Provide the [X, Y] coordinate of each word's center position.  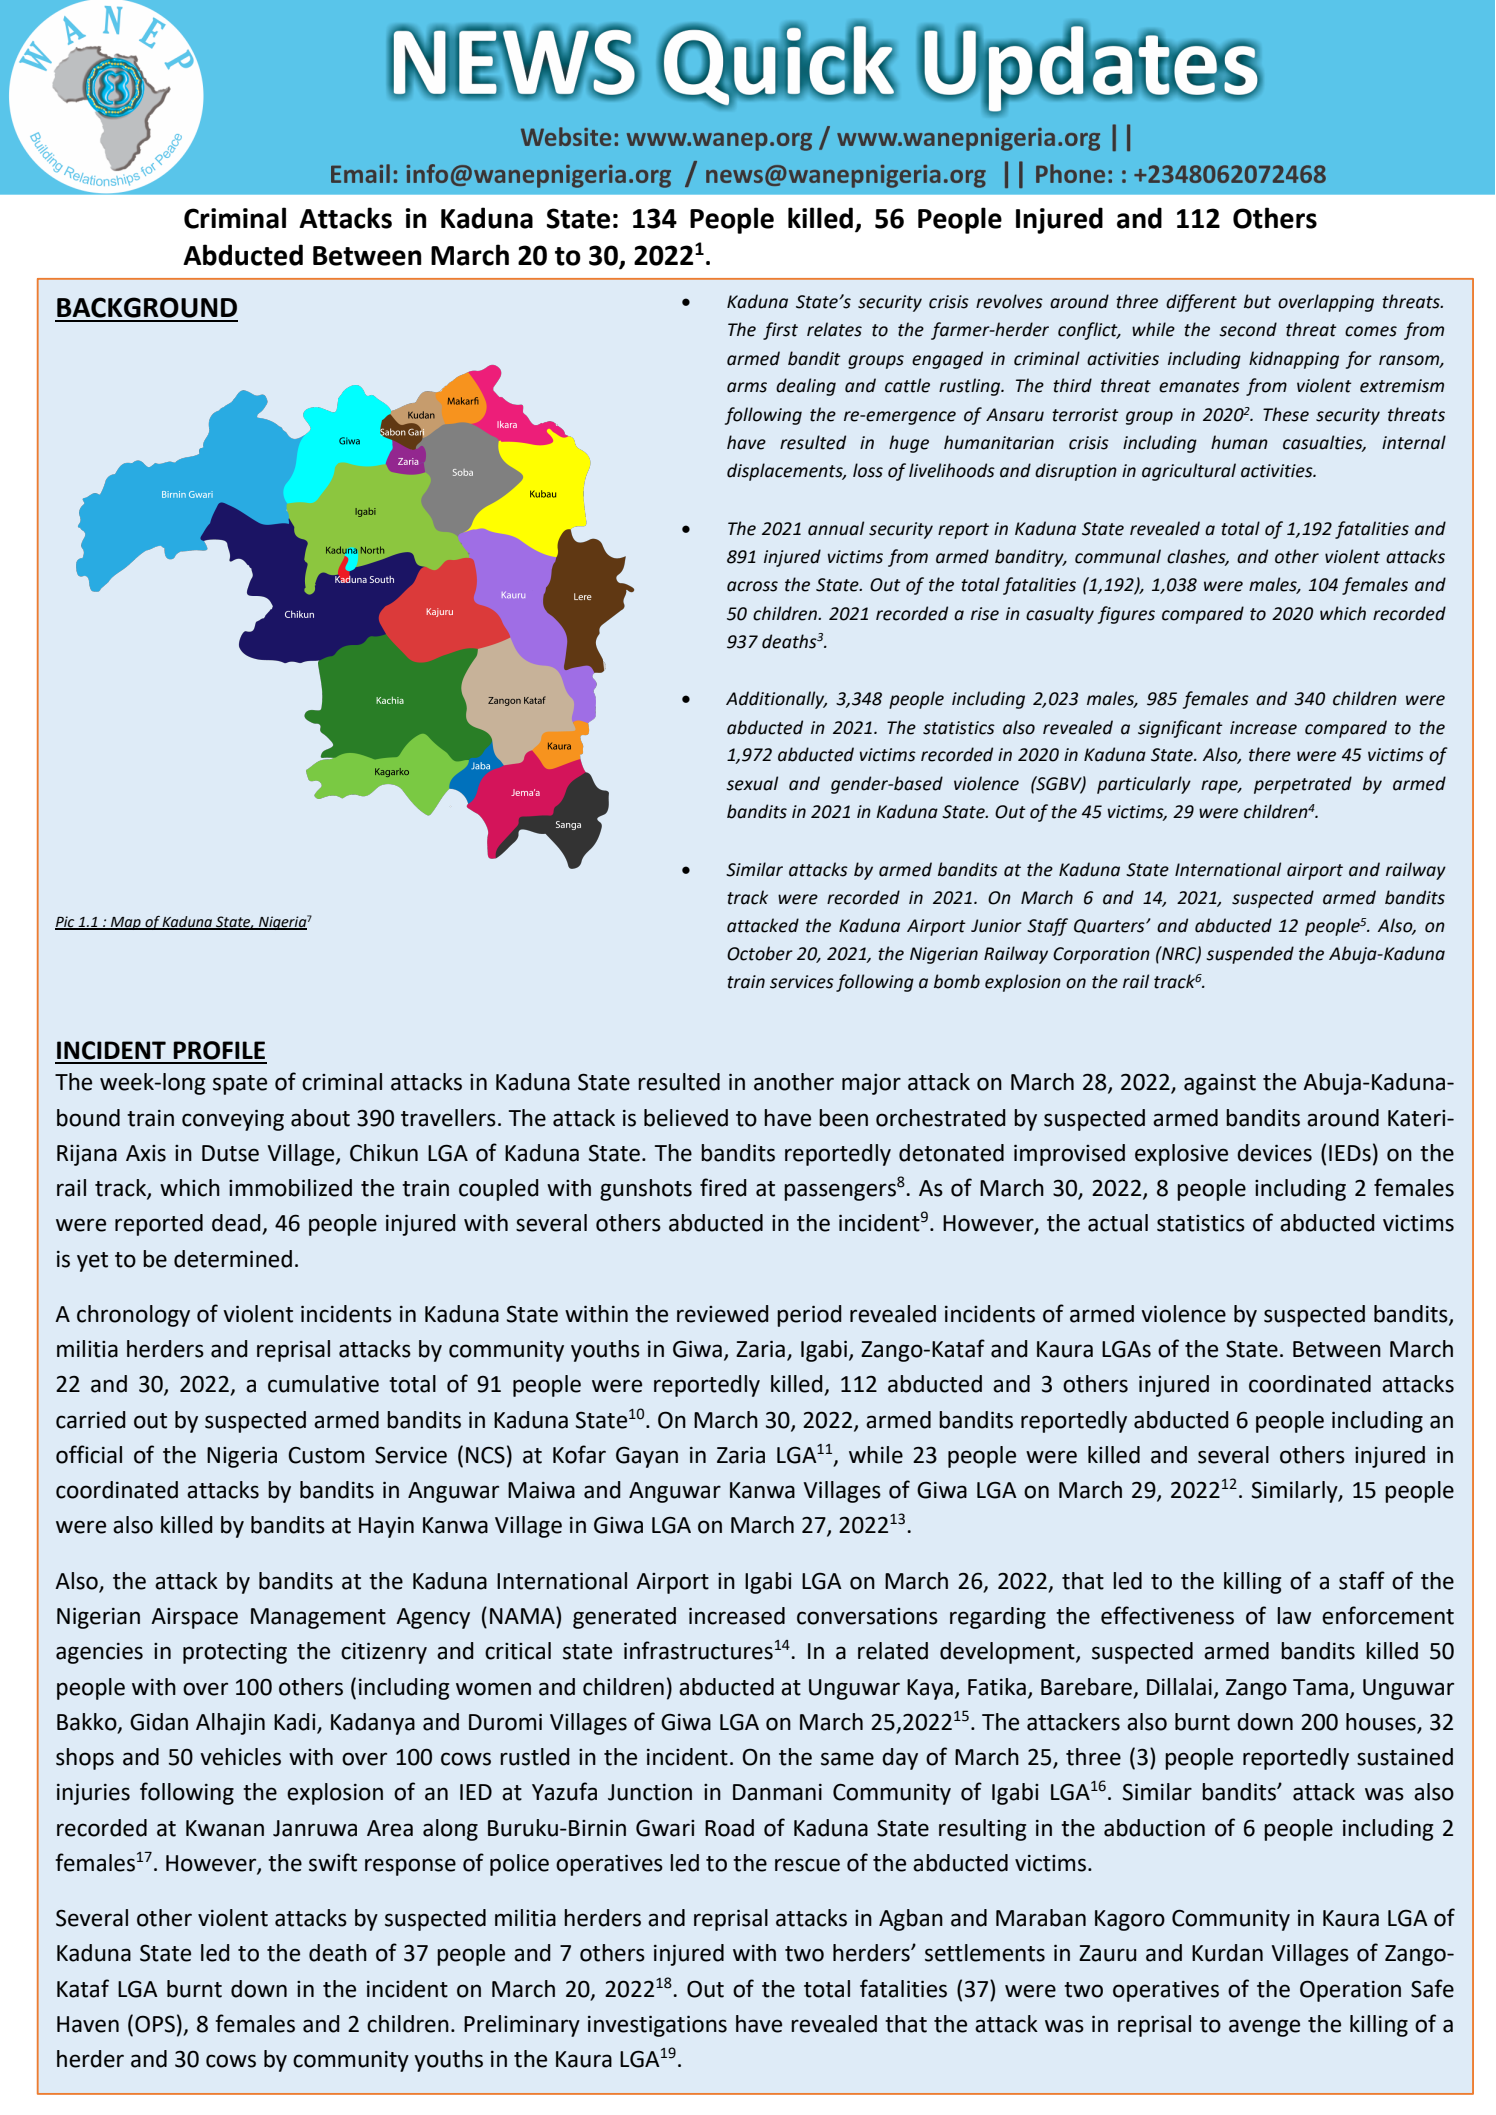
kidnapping [1294, 360]
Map [126, 923]
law [1294, 1616]
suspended [1250, 955]
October [760, 953]
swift [333, 1862]
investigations [657, 2026]
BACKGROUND [147, 307]
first [780, 331]
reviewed [723, 1314]
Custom [326, 1455]
